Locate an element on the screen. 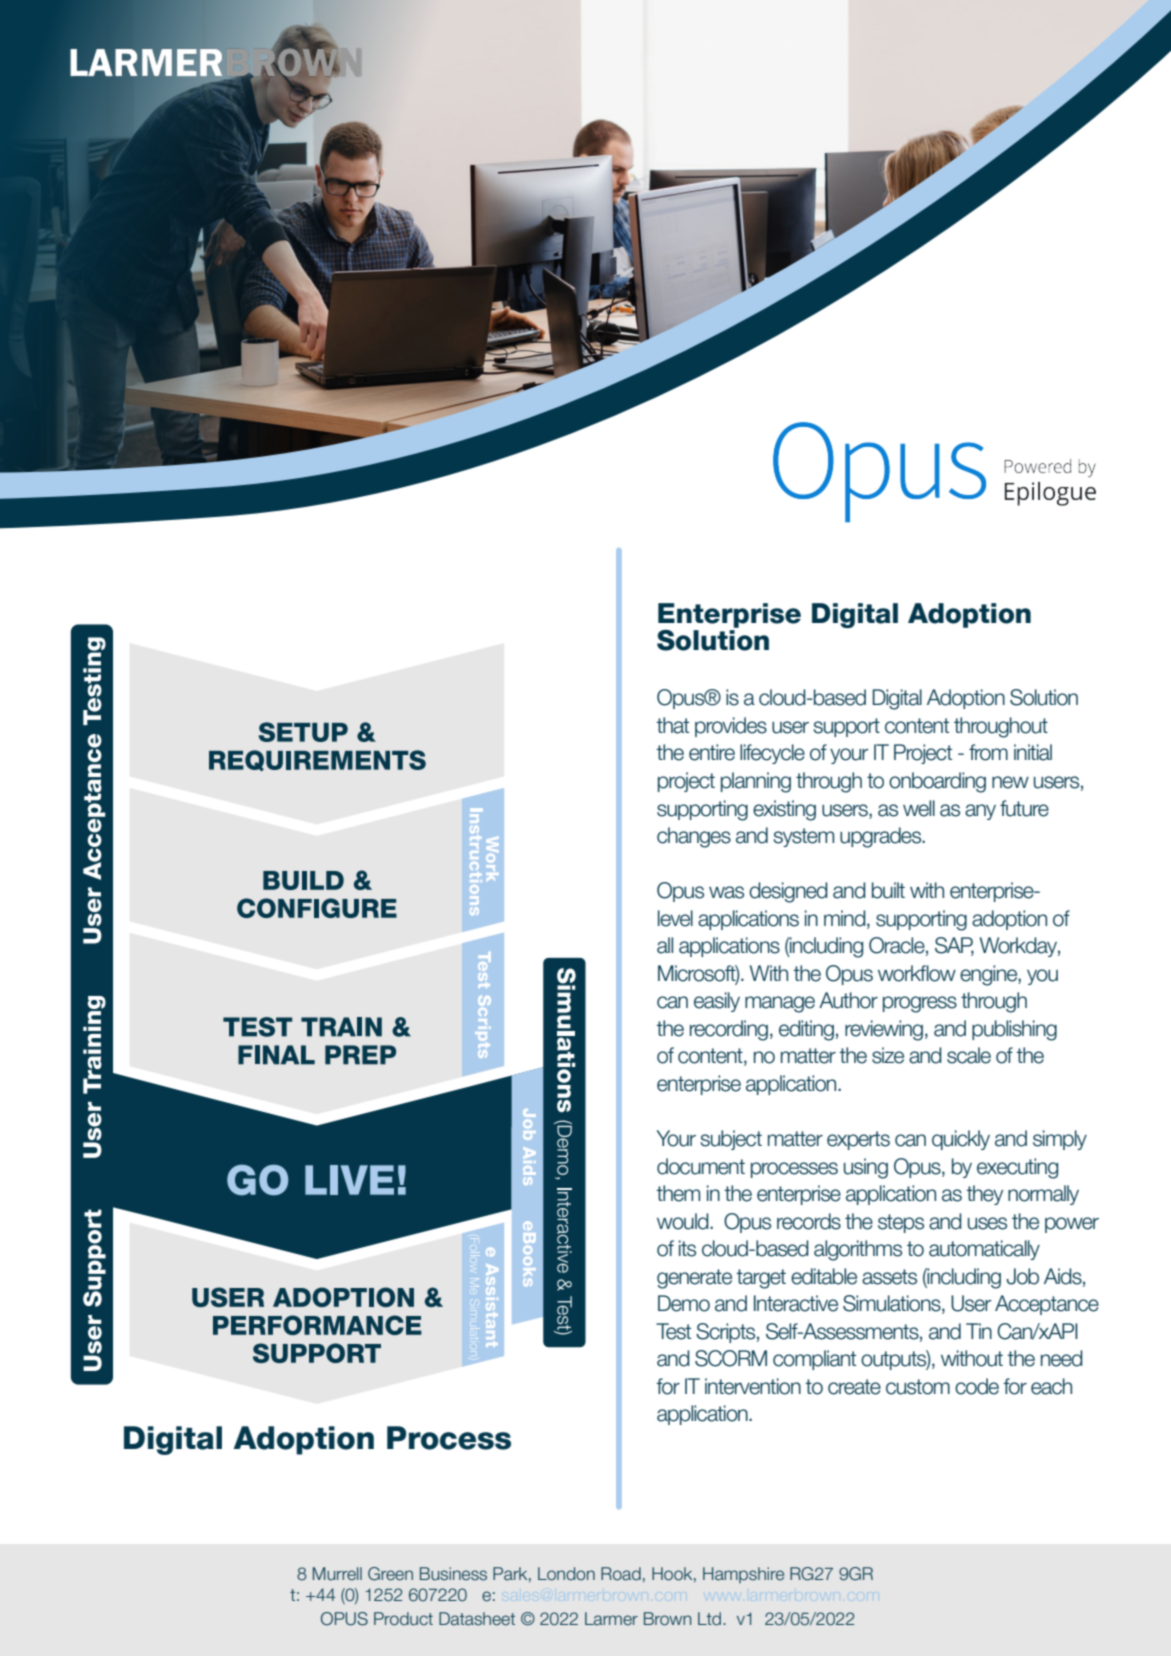 The image size is (1171, 1656). easily is located at coordinates (717, 1002).
